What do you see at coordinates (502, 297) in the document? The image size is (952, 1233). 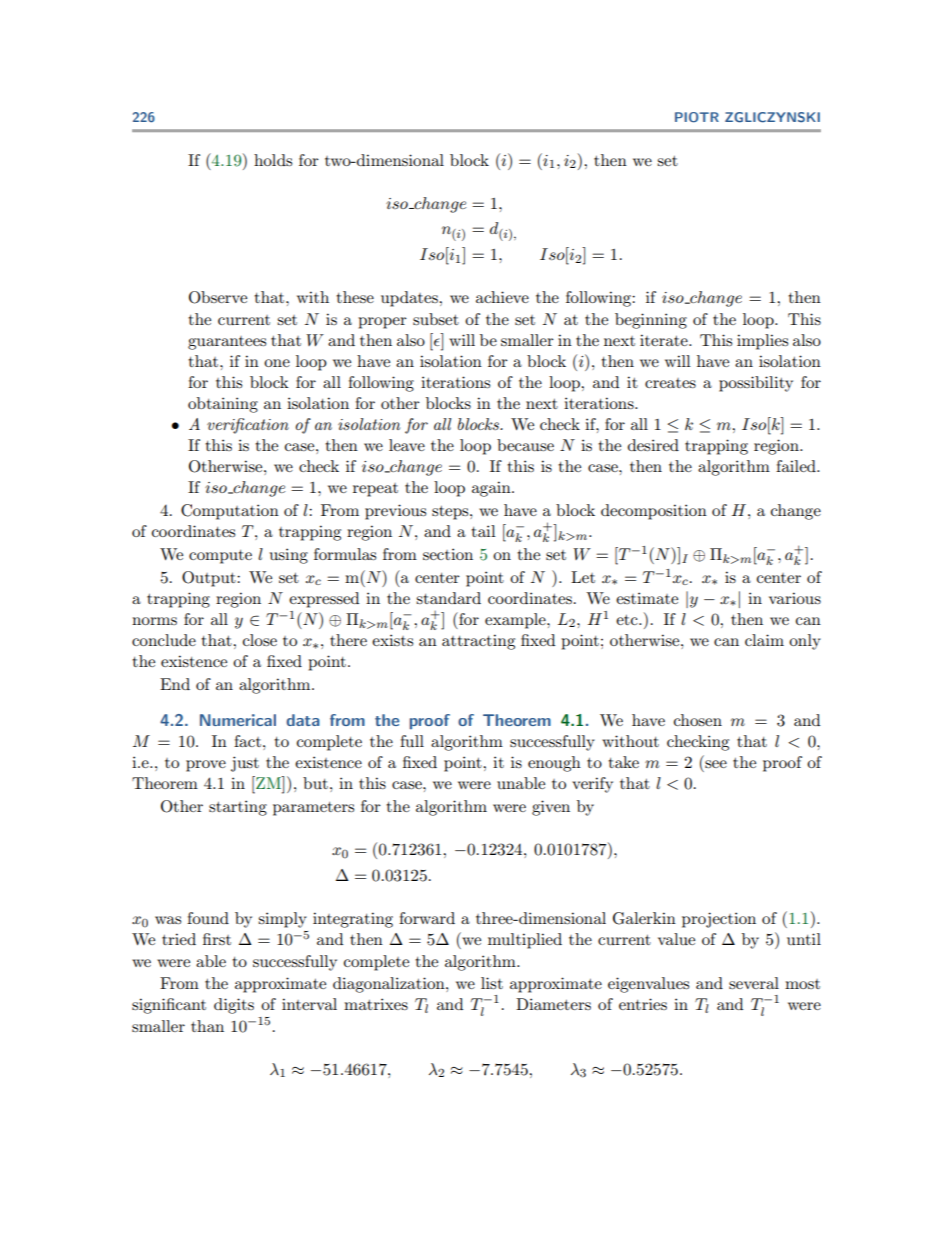 I see `achieve` at bounding box center [502, 297].
